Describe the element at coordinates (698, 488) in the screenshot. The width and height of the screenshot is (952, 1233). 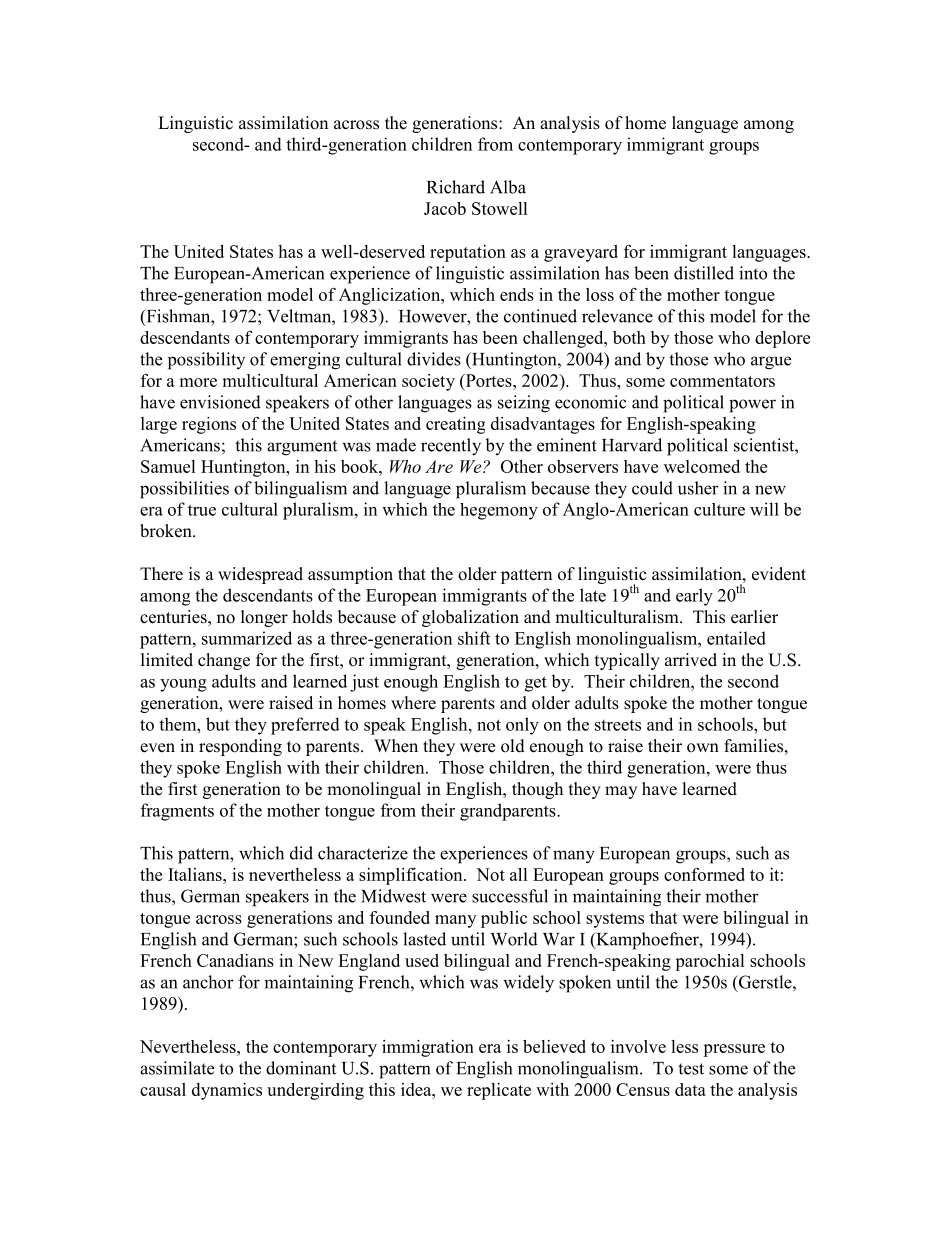
I see `usher` at that location.
